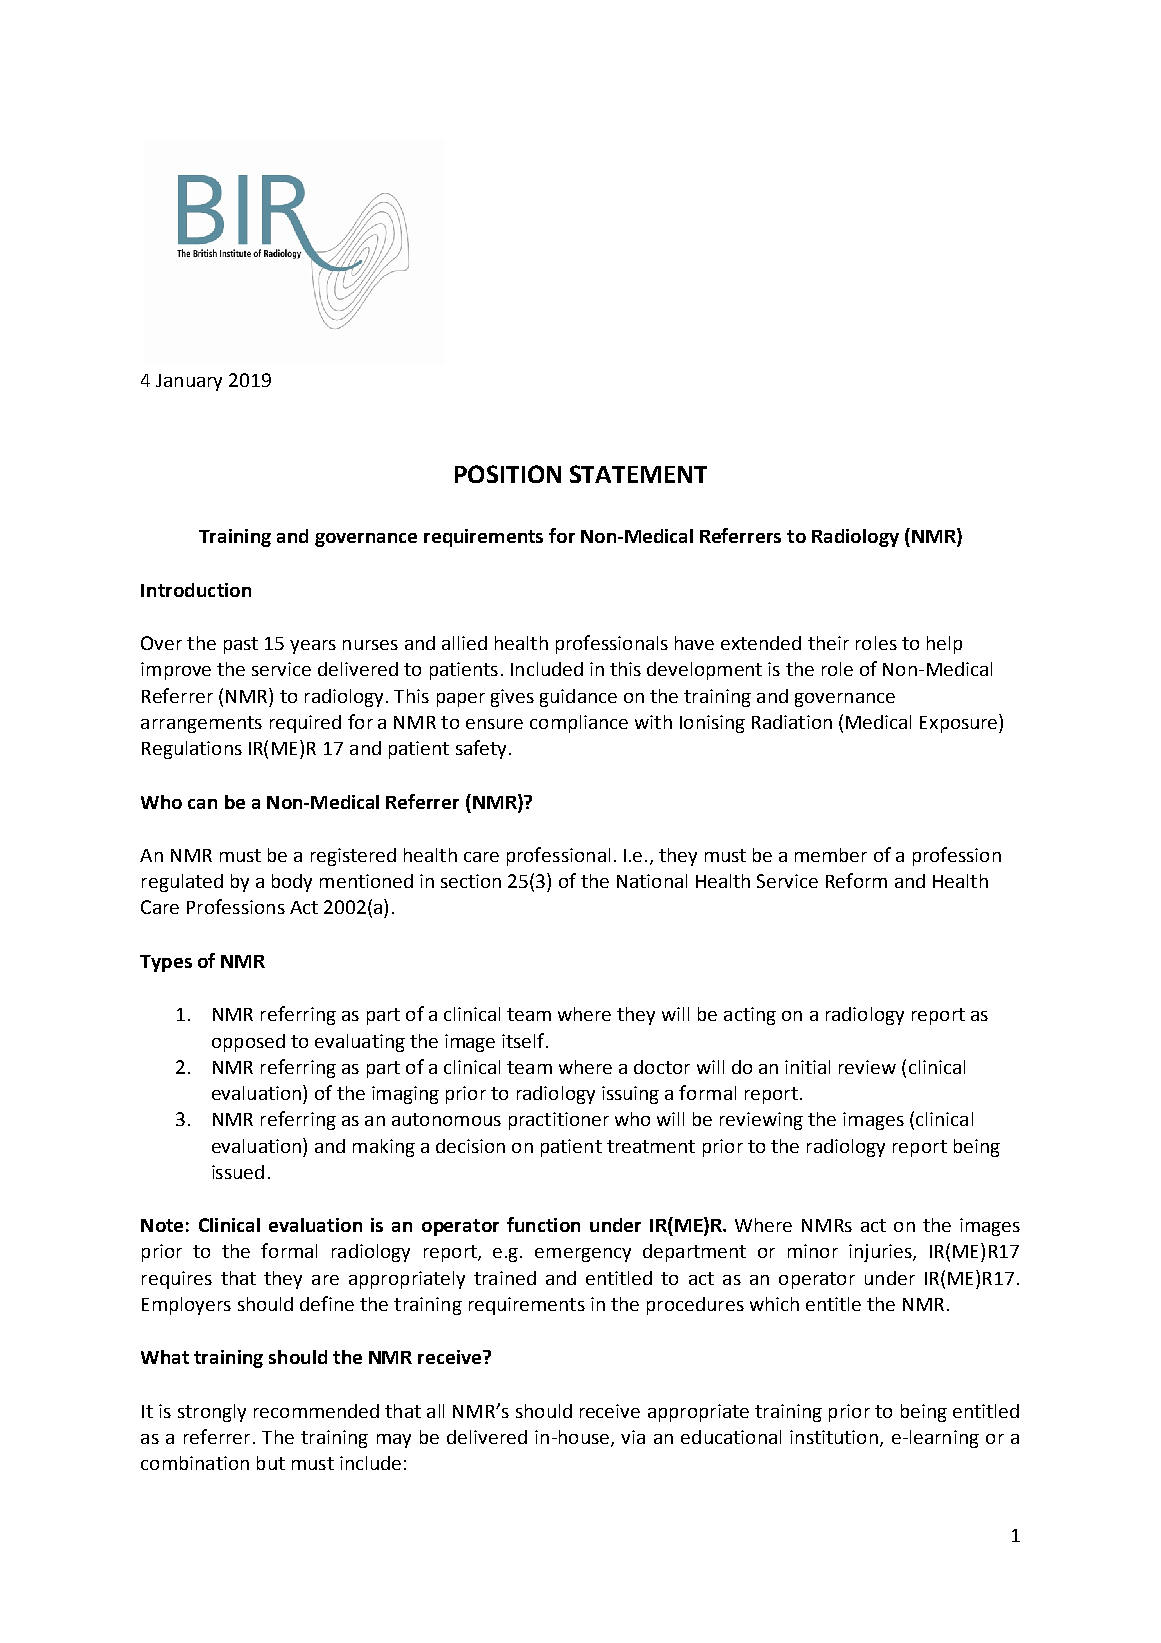  What do you see at coordinates (633, 1437) in the image?
I see `via` at bounding box center [633, 1437].
